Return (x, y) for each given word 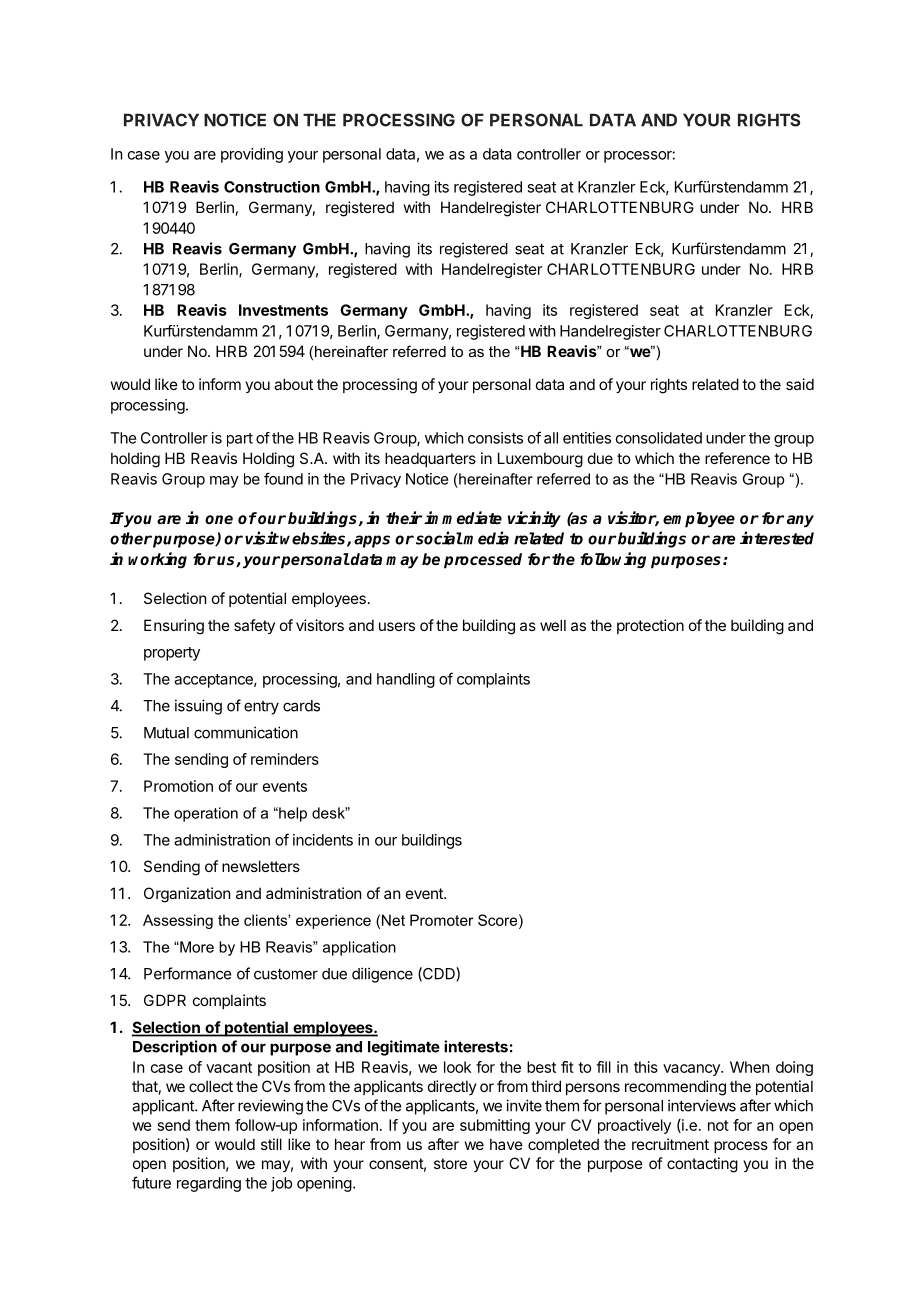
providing (252, 155)
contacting (702, 1165)
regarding (209, 1184)
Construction (272, 187)
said (800, 384)
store (450, 1163)
